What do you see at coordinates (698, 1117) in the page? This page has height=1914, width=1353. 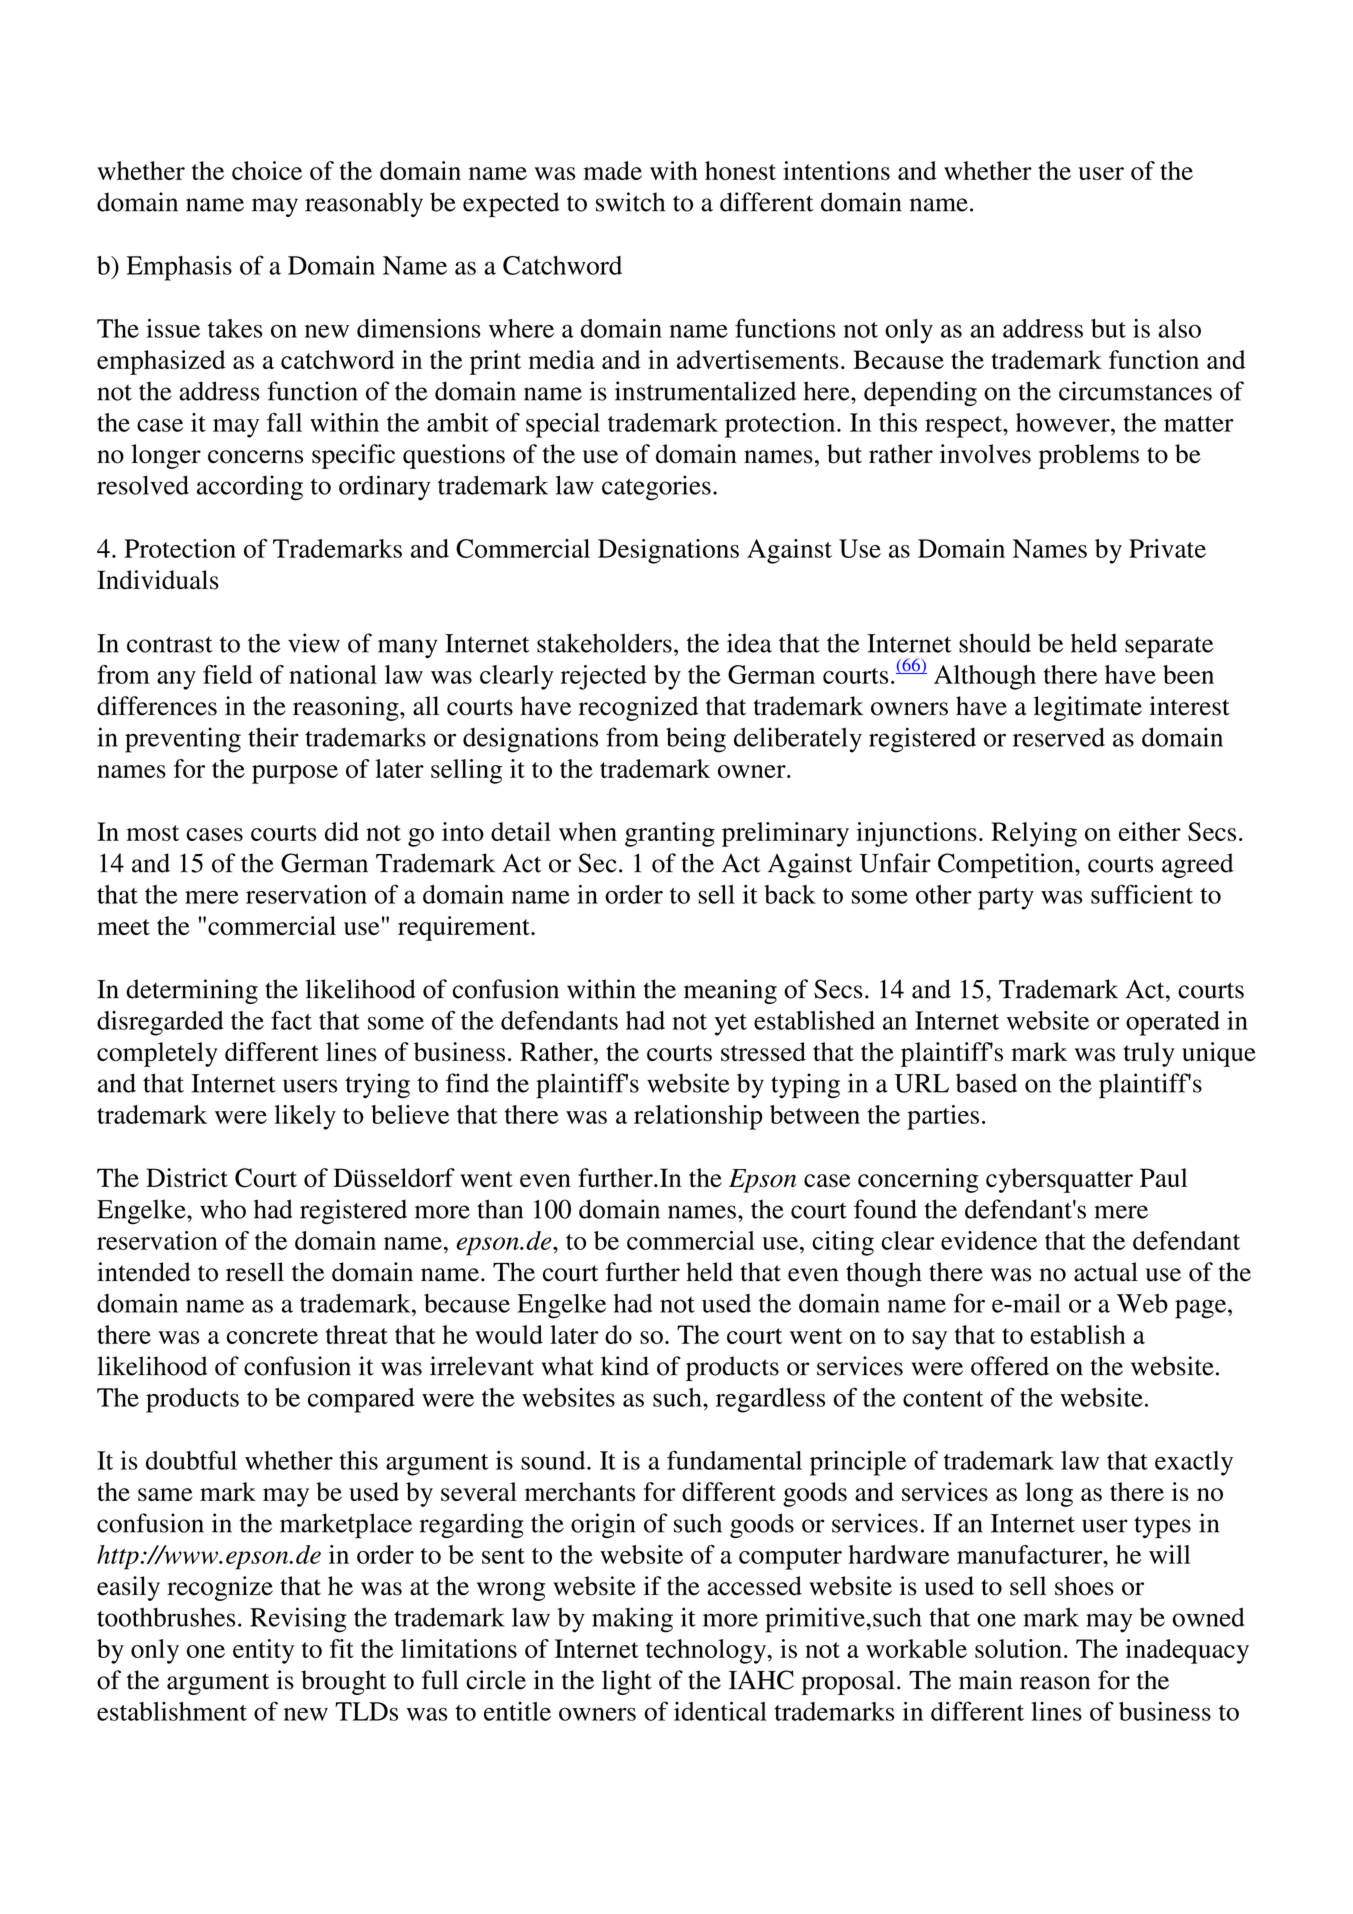 I see `relationship` at bounding box center [698, 1117].
